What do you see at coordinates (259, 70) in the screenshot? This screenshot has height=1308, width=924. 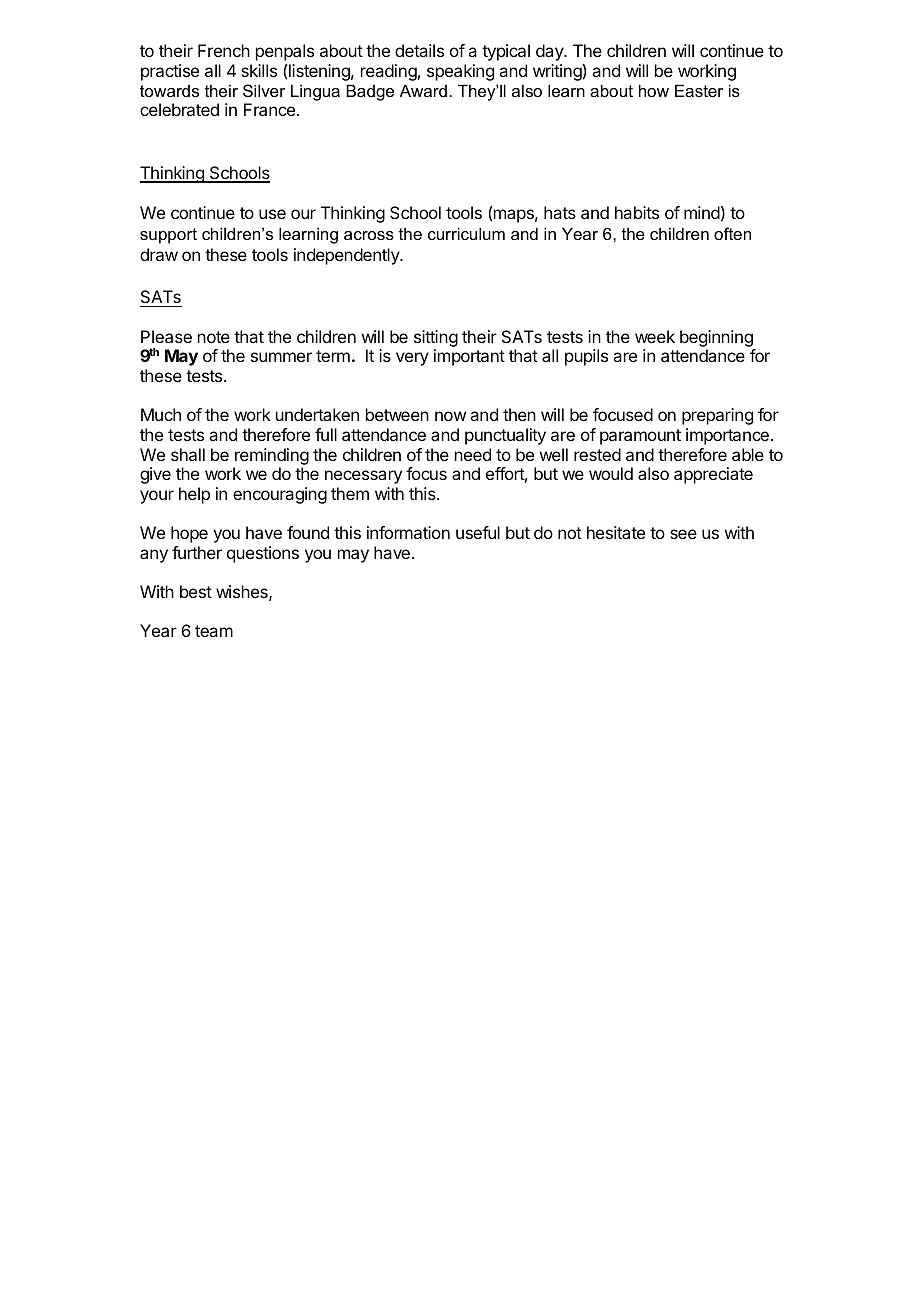 I see `skills` at bounding box center [259, 70].
